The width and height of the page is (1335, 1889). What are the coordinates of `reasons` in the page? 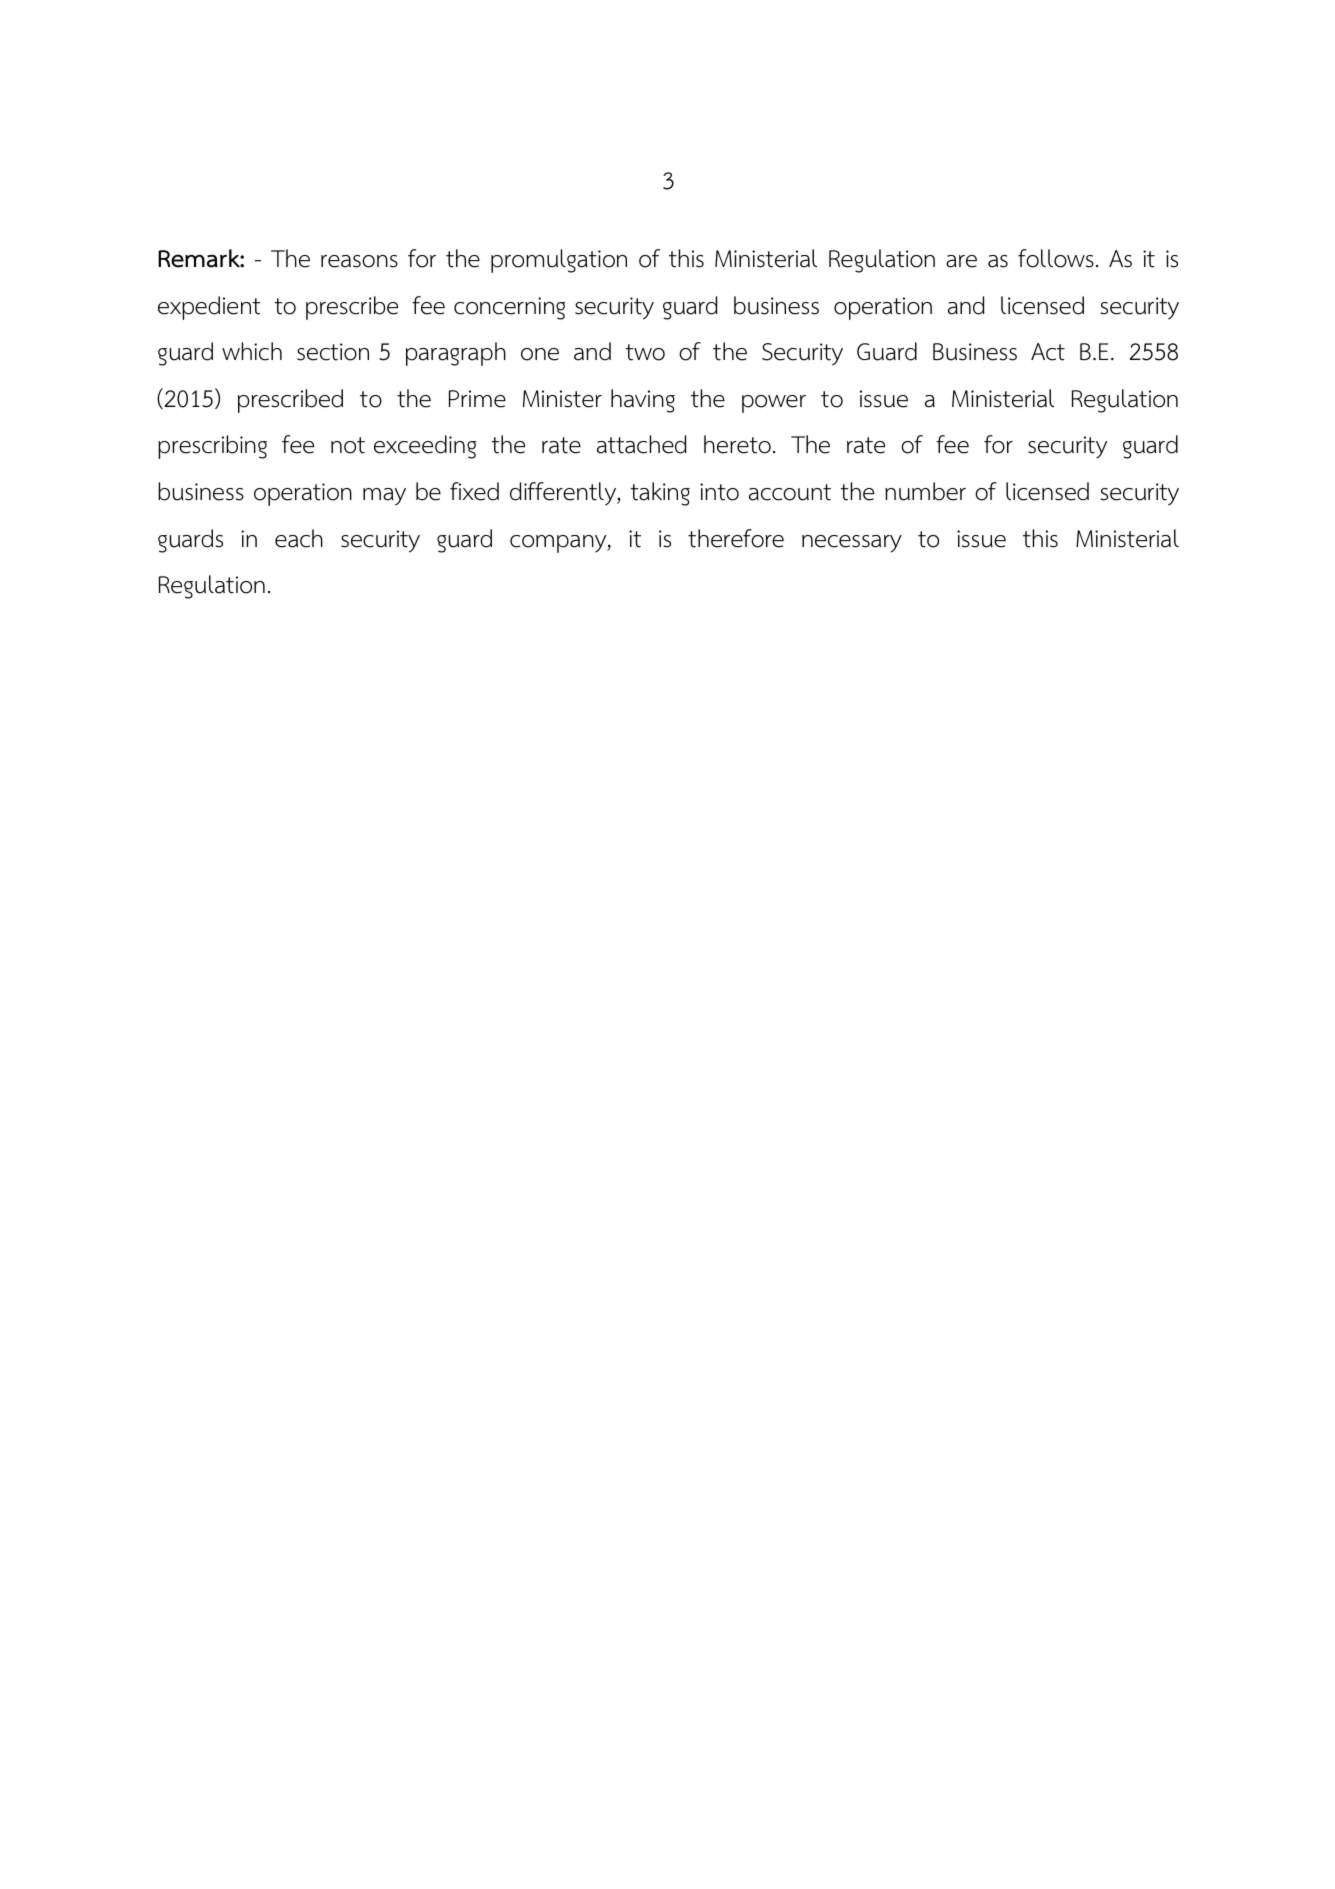 It's located at (359, 261).
